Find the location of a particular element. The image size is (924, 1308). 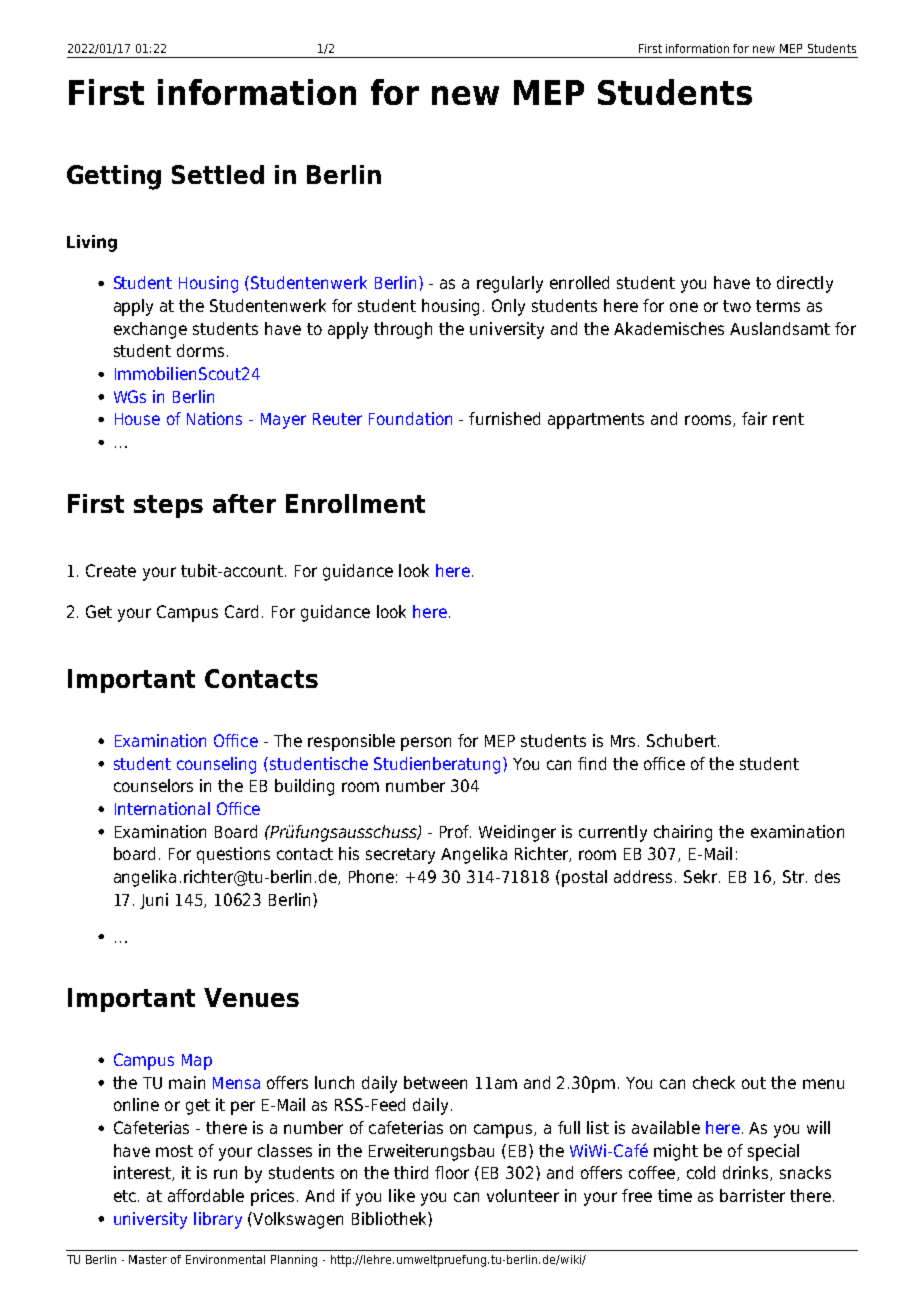

library is located at coordinates (218, 1220).
